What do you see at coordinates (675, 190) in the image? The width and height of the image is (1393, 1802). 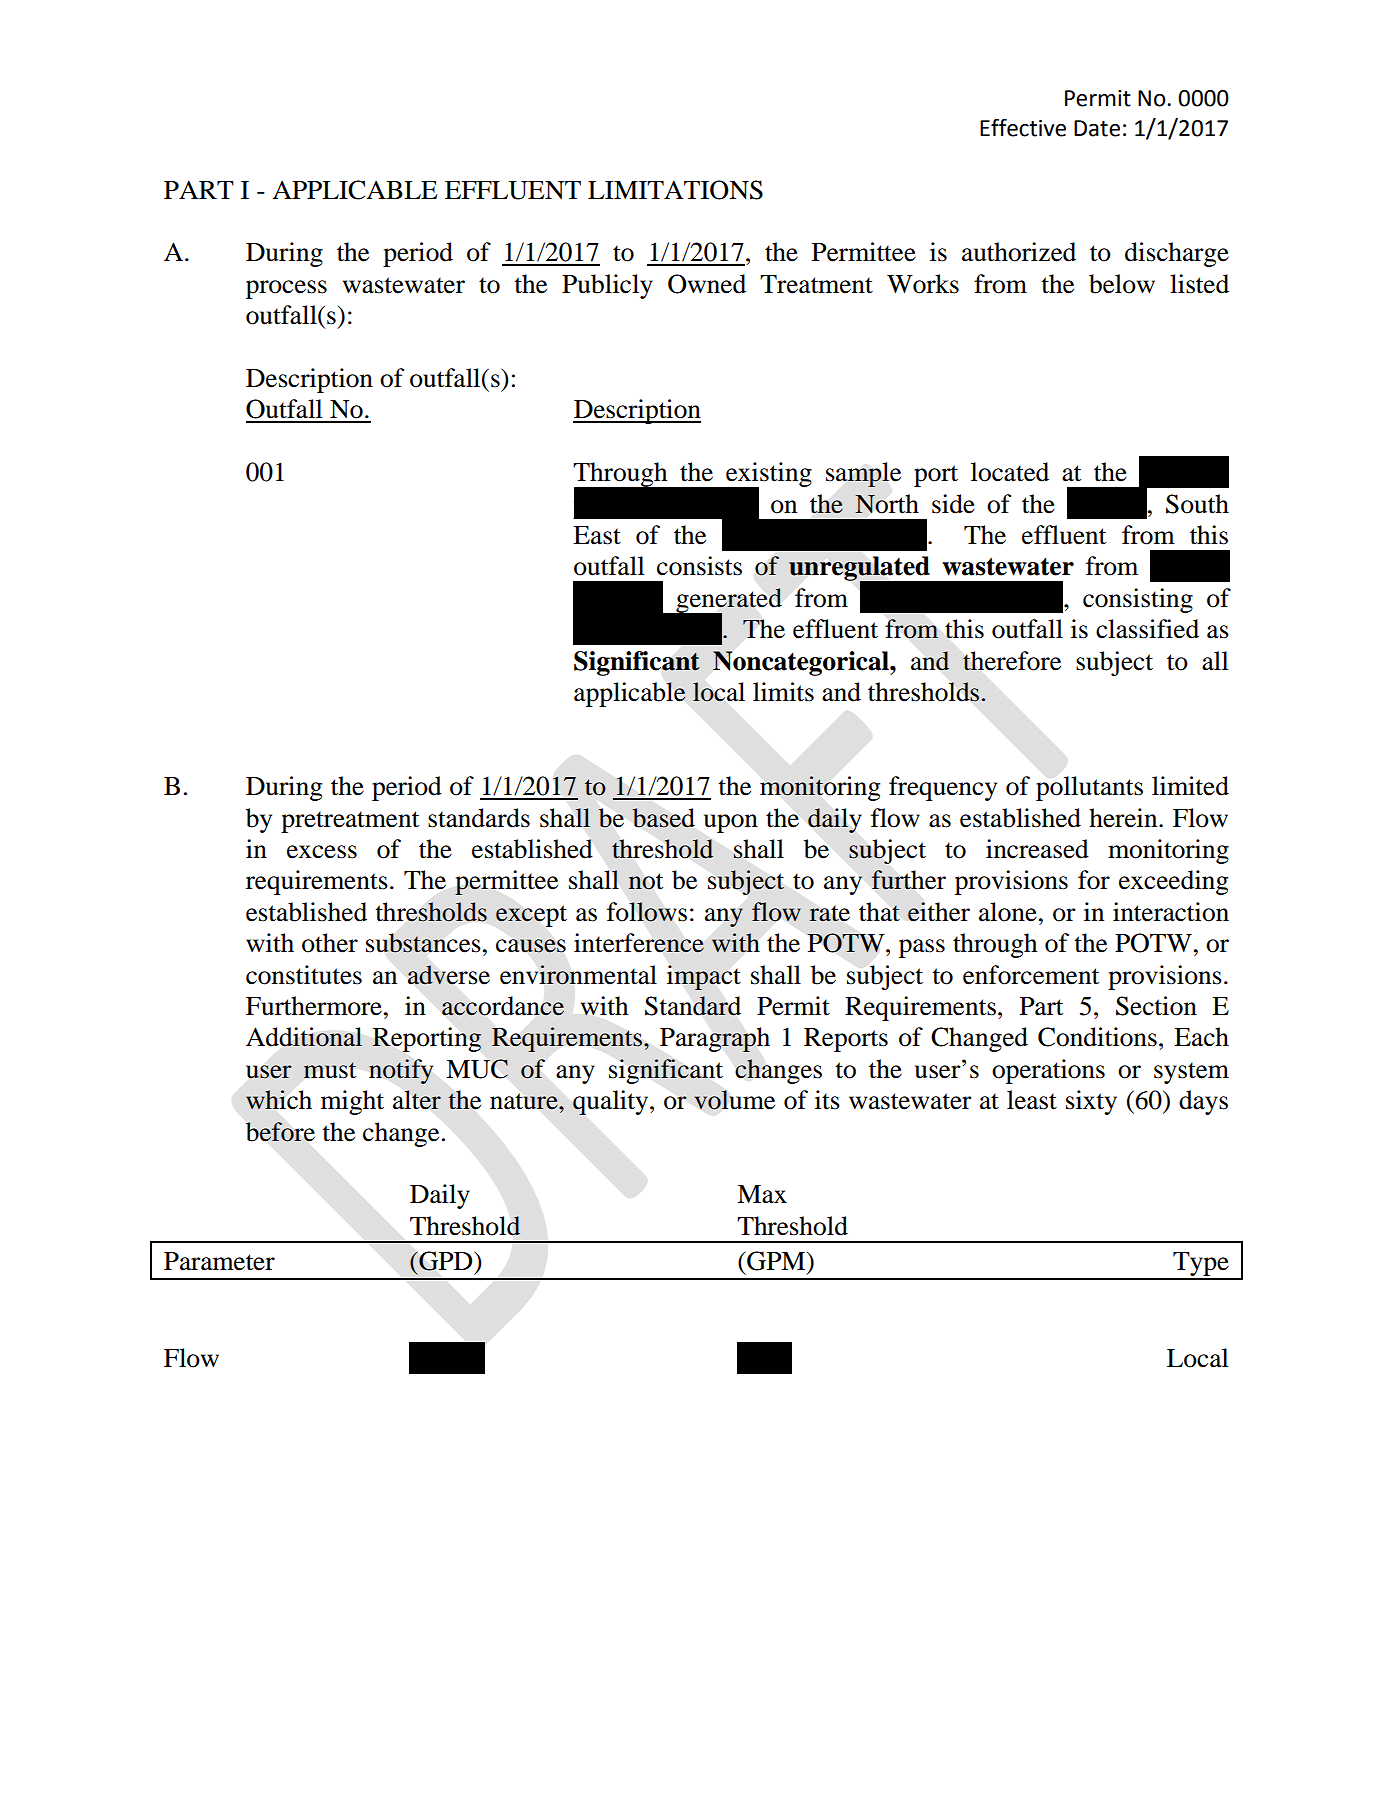 I see `LIMITATIONS` at bounding box center [675, 190].
